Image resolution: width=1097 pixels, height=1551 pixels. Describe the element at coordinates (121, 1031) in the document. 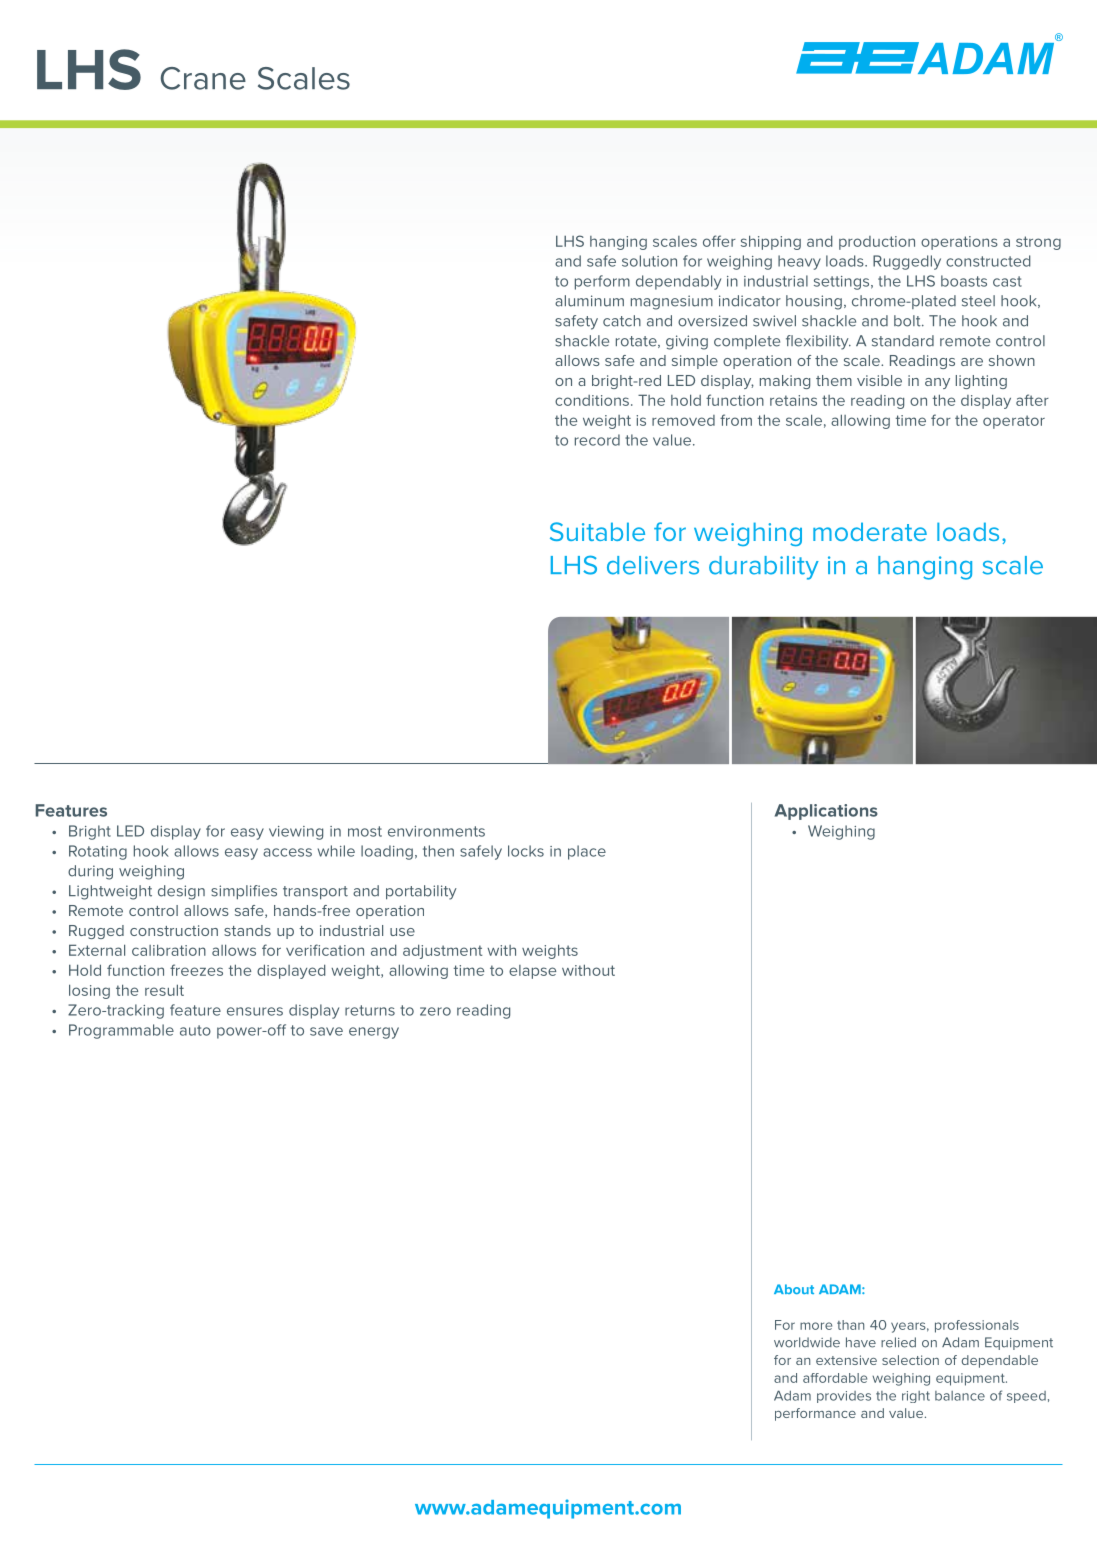

I see `Programmable` at that location.
